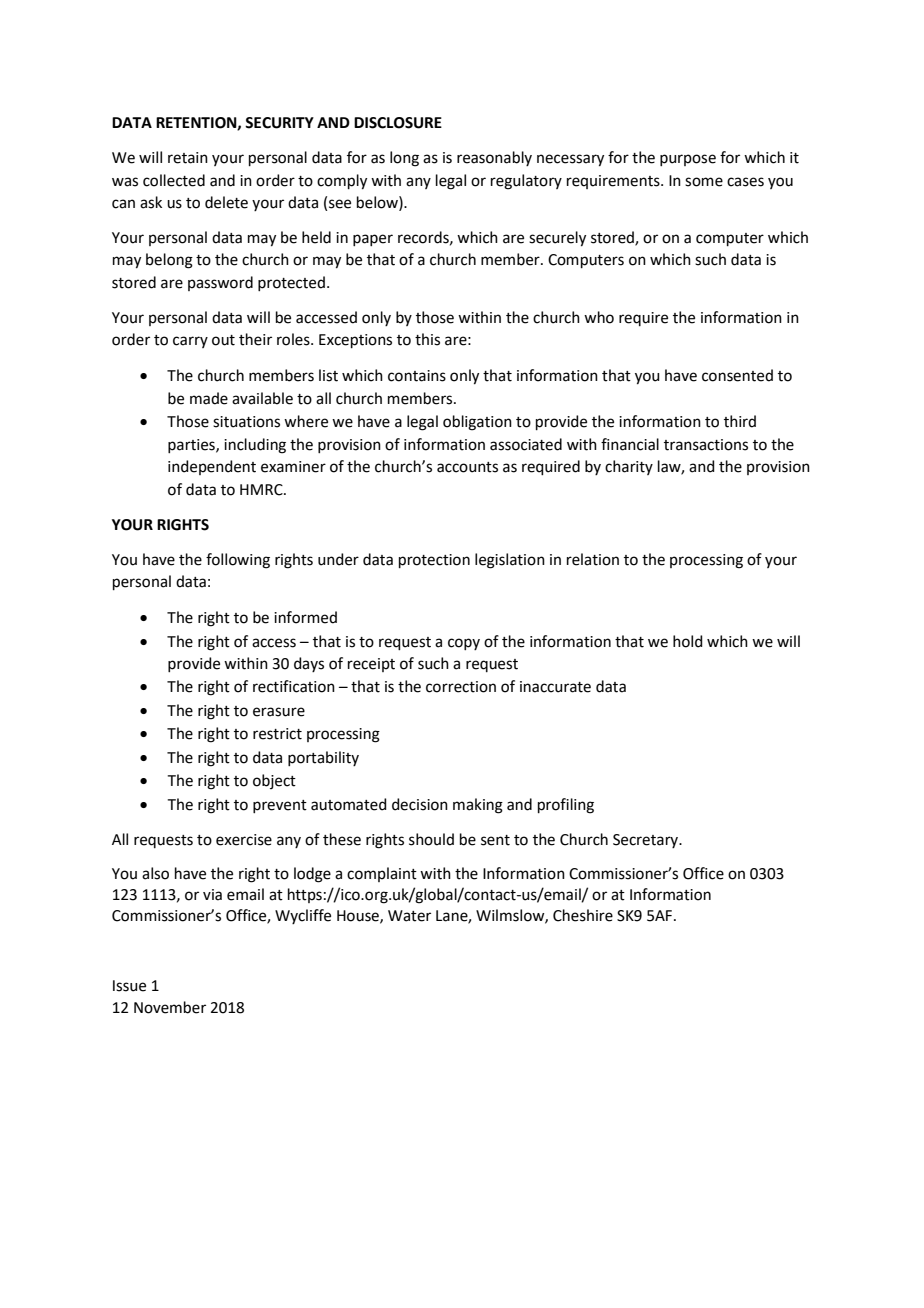 The image size is (924, 1308). What do you see at coordinates (688, 160) in the screenshot?
I see `purpose` at bounding box center [688, 160].
